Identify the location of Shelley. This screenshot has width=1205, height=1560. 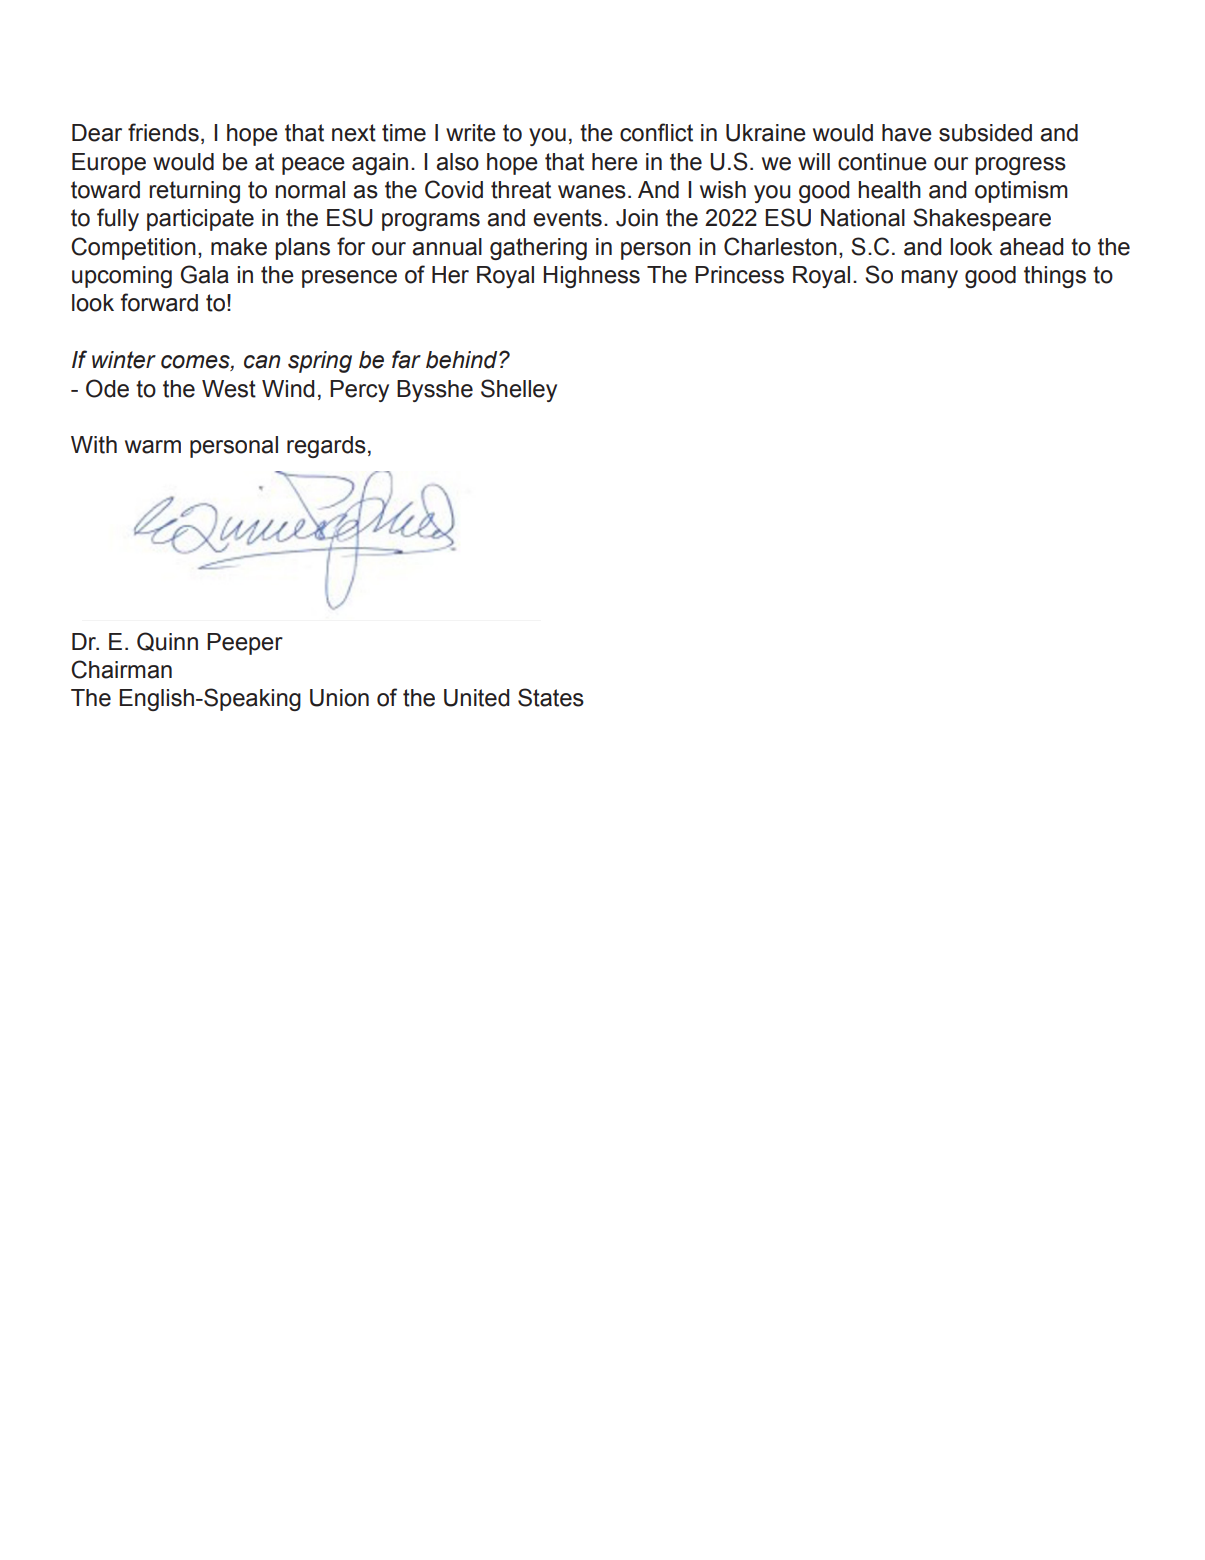
(519, 390).
